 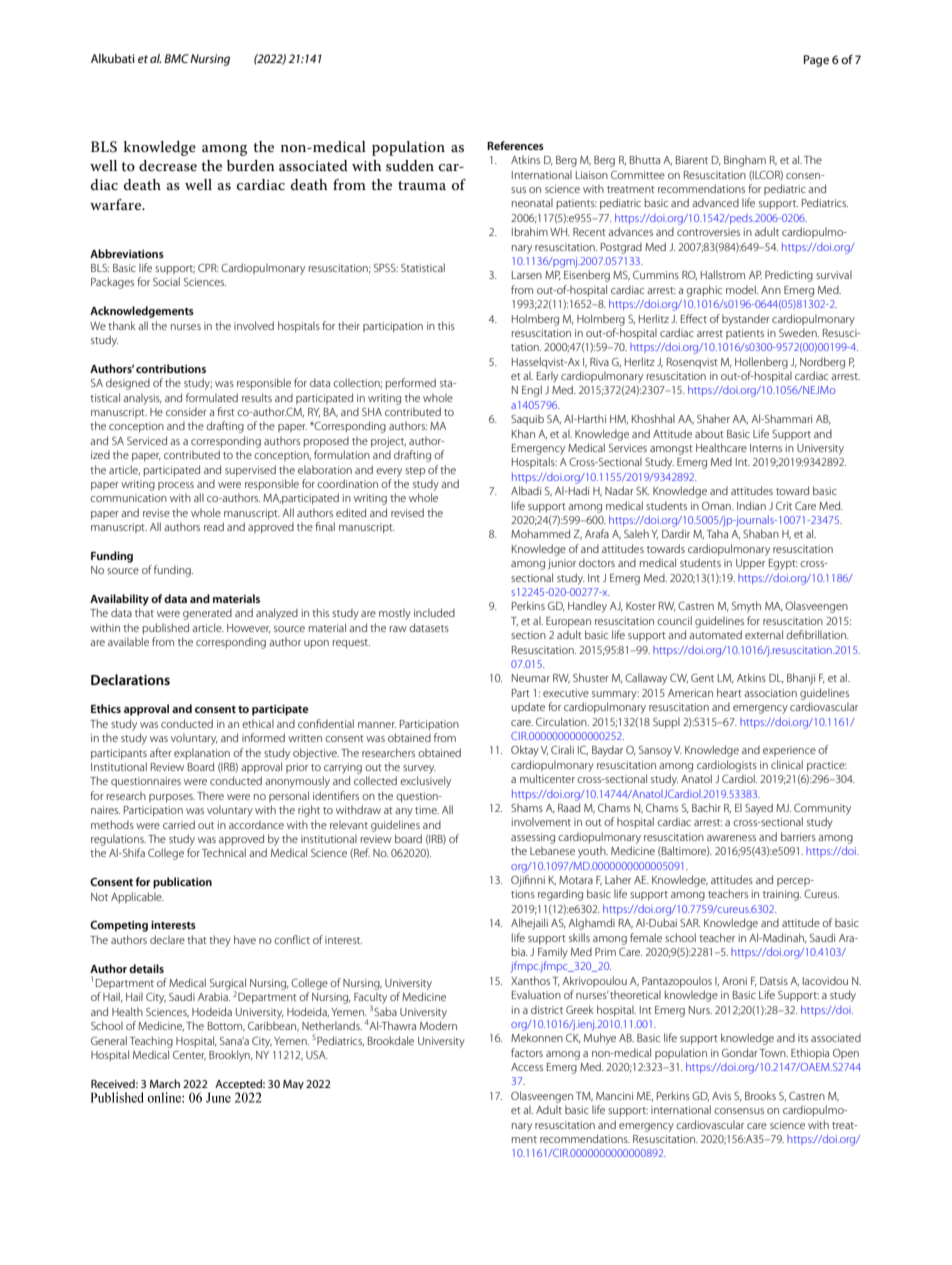 What do you see at coordinates (746, 320) in the screenshot?
I see `bystander` at bounding box center [746, 320].
